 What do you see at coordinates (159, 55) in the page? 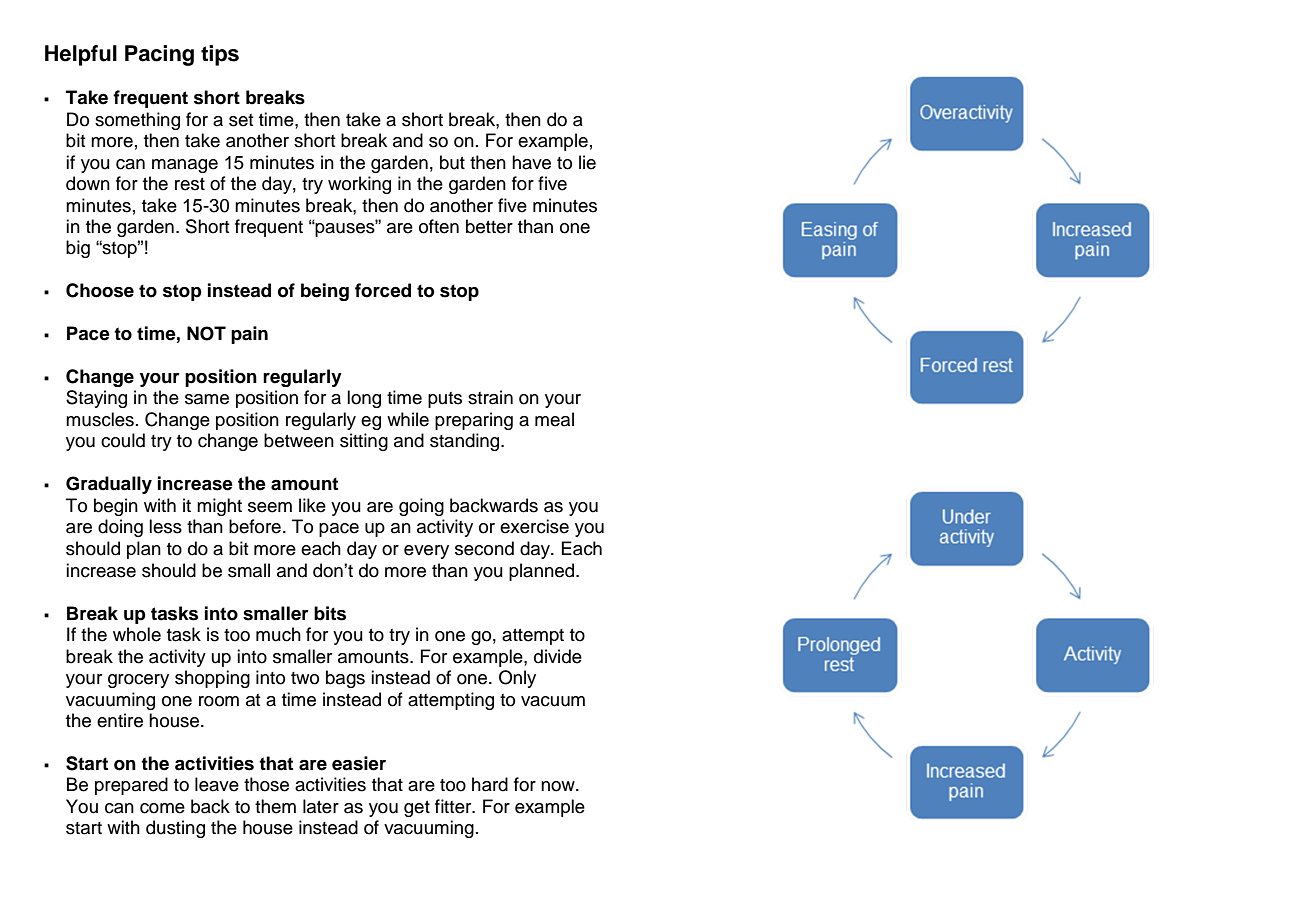
I see `Pacing` at bounding box center [159, 55].
